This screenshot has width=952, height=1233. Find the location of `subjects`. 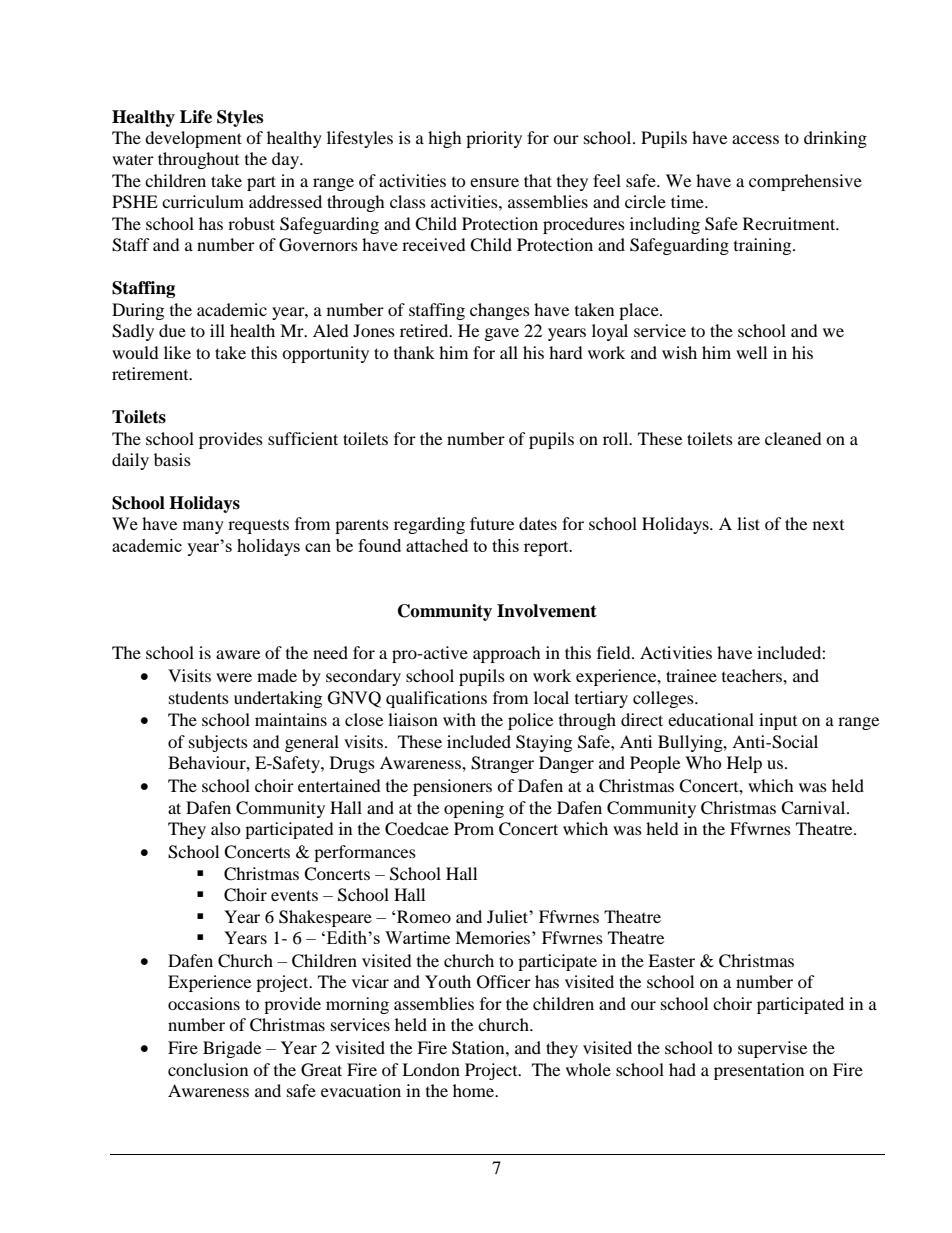

subjects is located at coordinates (218, 743).
